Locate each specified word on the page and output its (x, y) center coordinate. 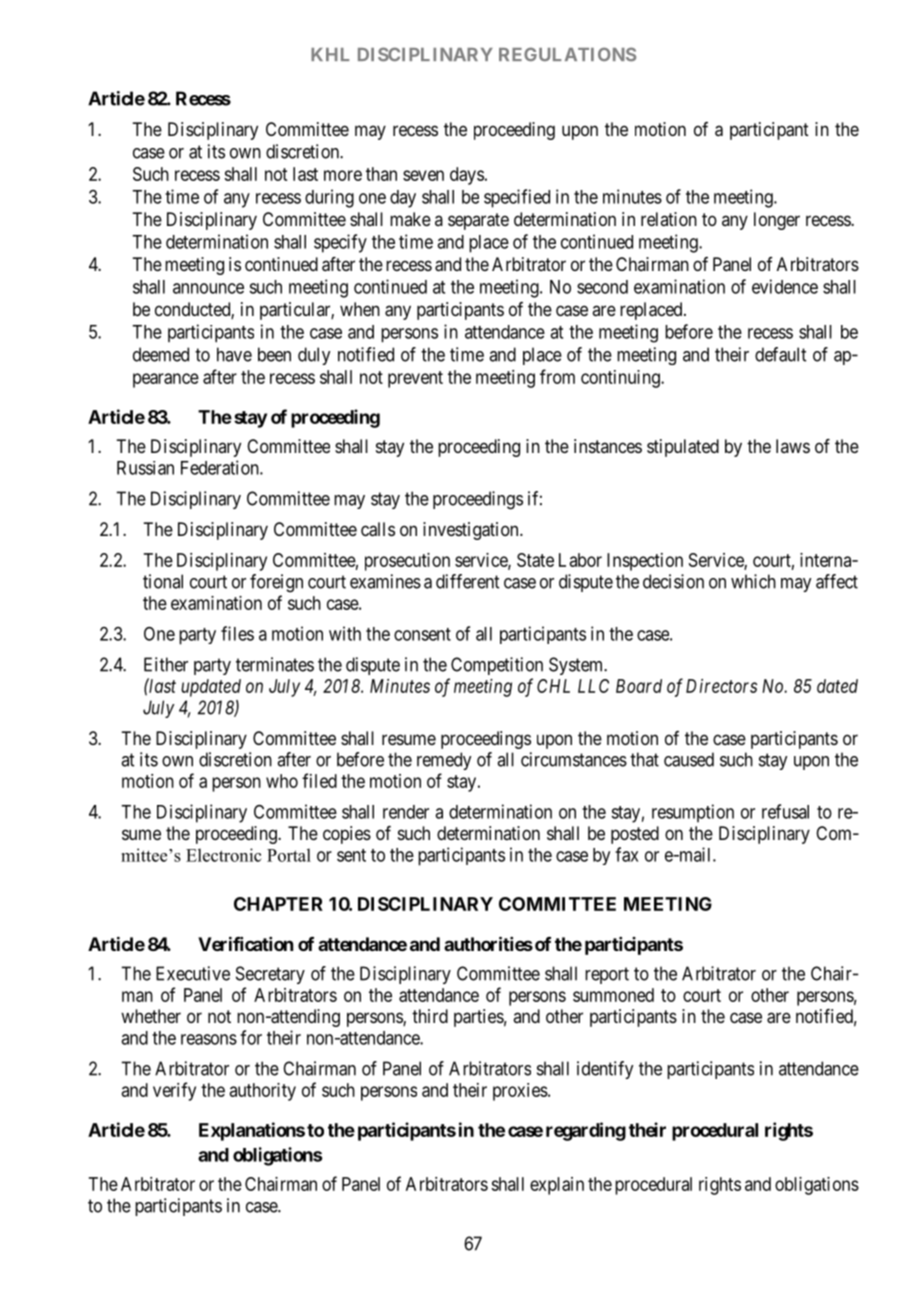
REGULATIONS (567, 54)
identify (605, 1070)
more (343, 175)
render (406, 812)
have (234, 354)
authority (263, 1092)
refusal (785, 811)
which (753, 581)
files (237, 633)
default (780, 354)
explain (557, 1186)
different (467, 581)
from (557, 376)
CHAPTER (278, 904)
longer (777, 221)
